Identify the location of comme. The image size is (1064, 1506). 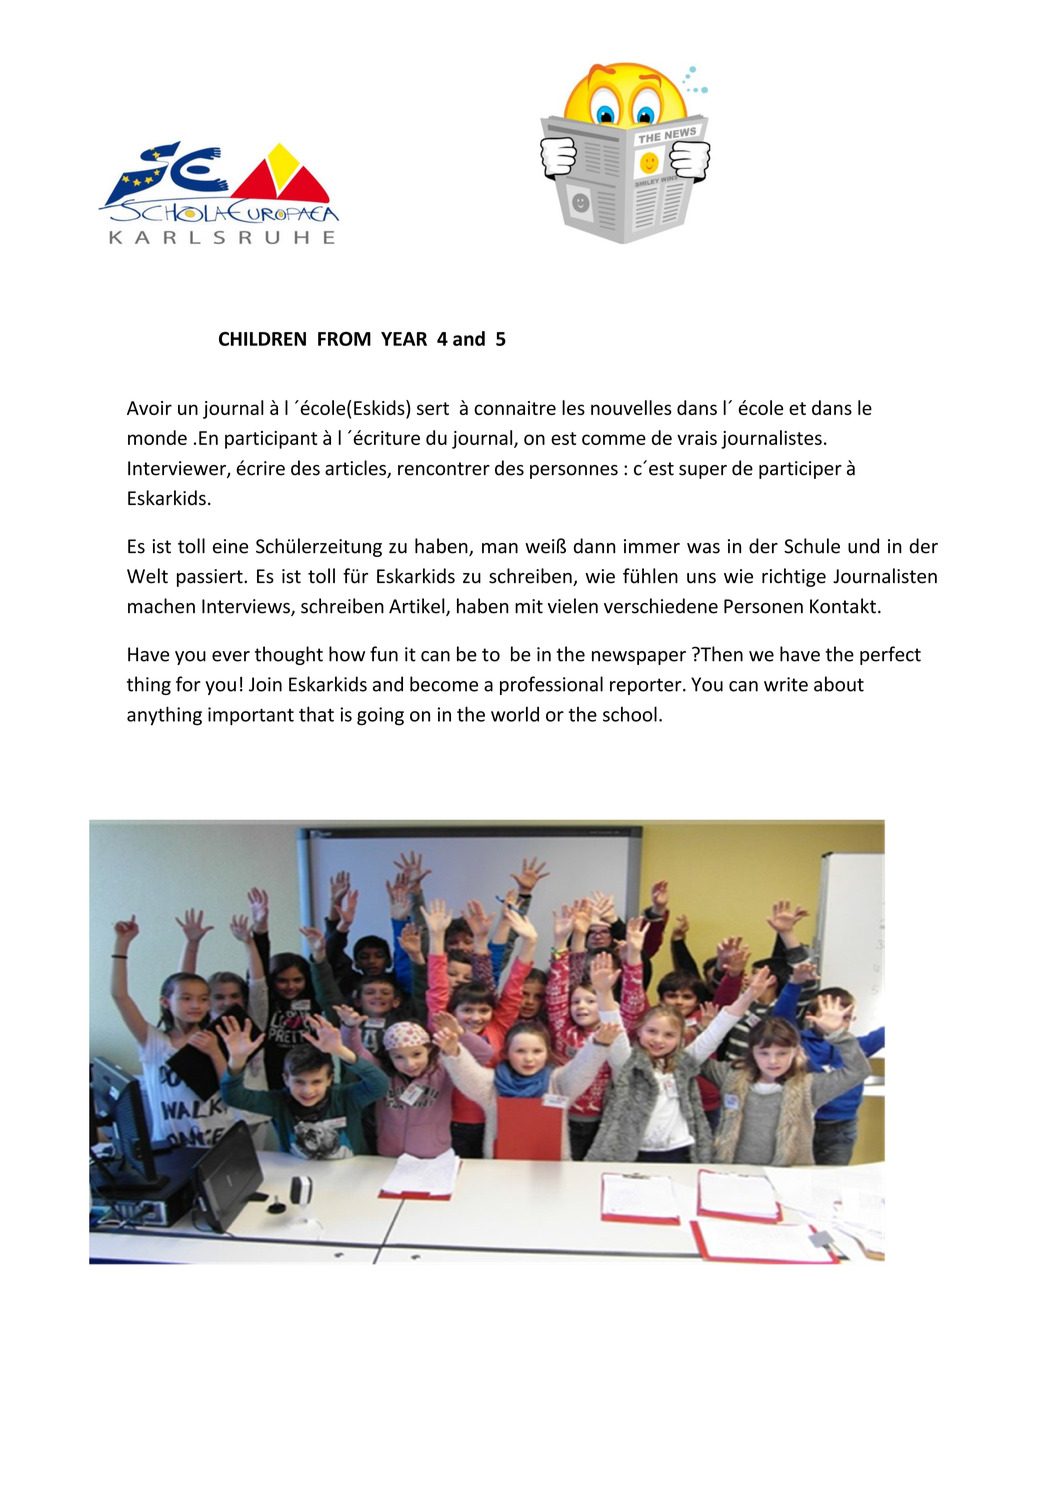
(614, 439).
